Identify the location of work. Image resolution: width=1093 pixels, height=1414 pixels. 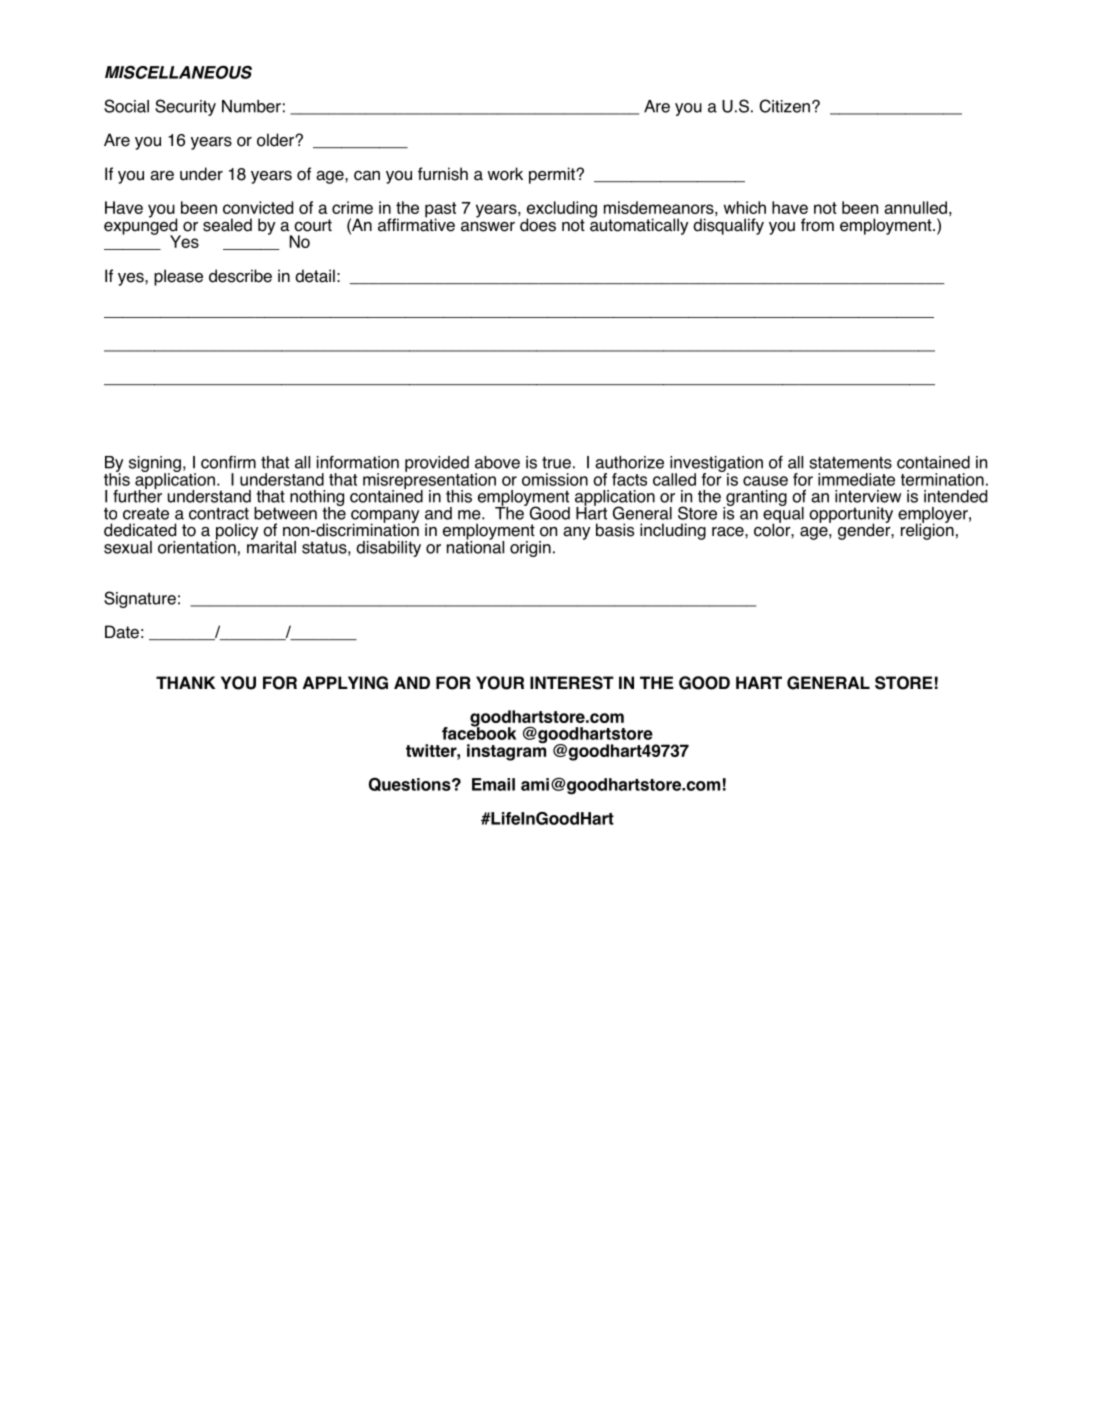
(505, 174).
